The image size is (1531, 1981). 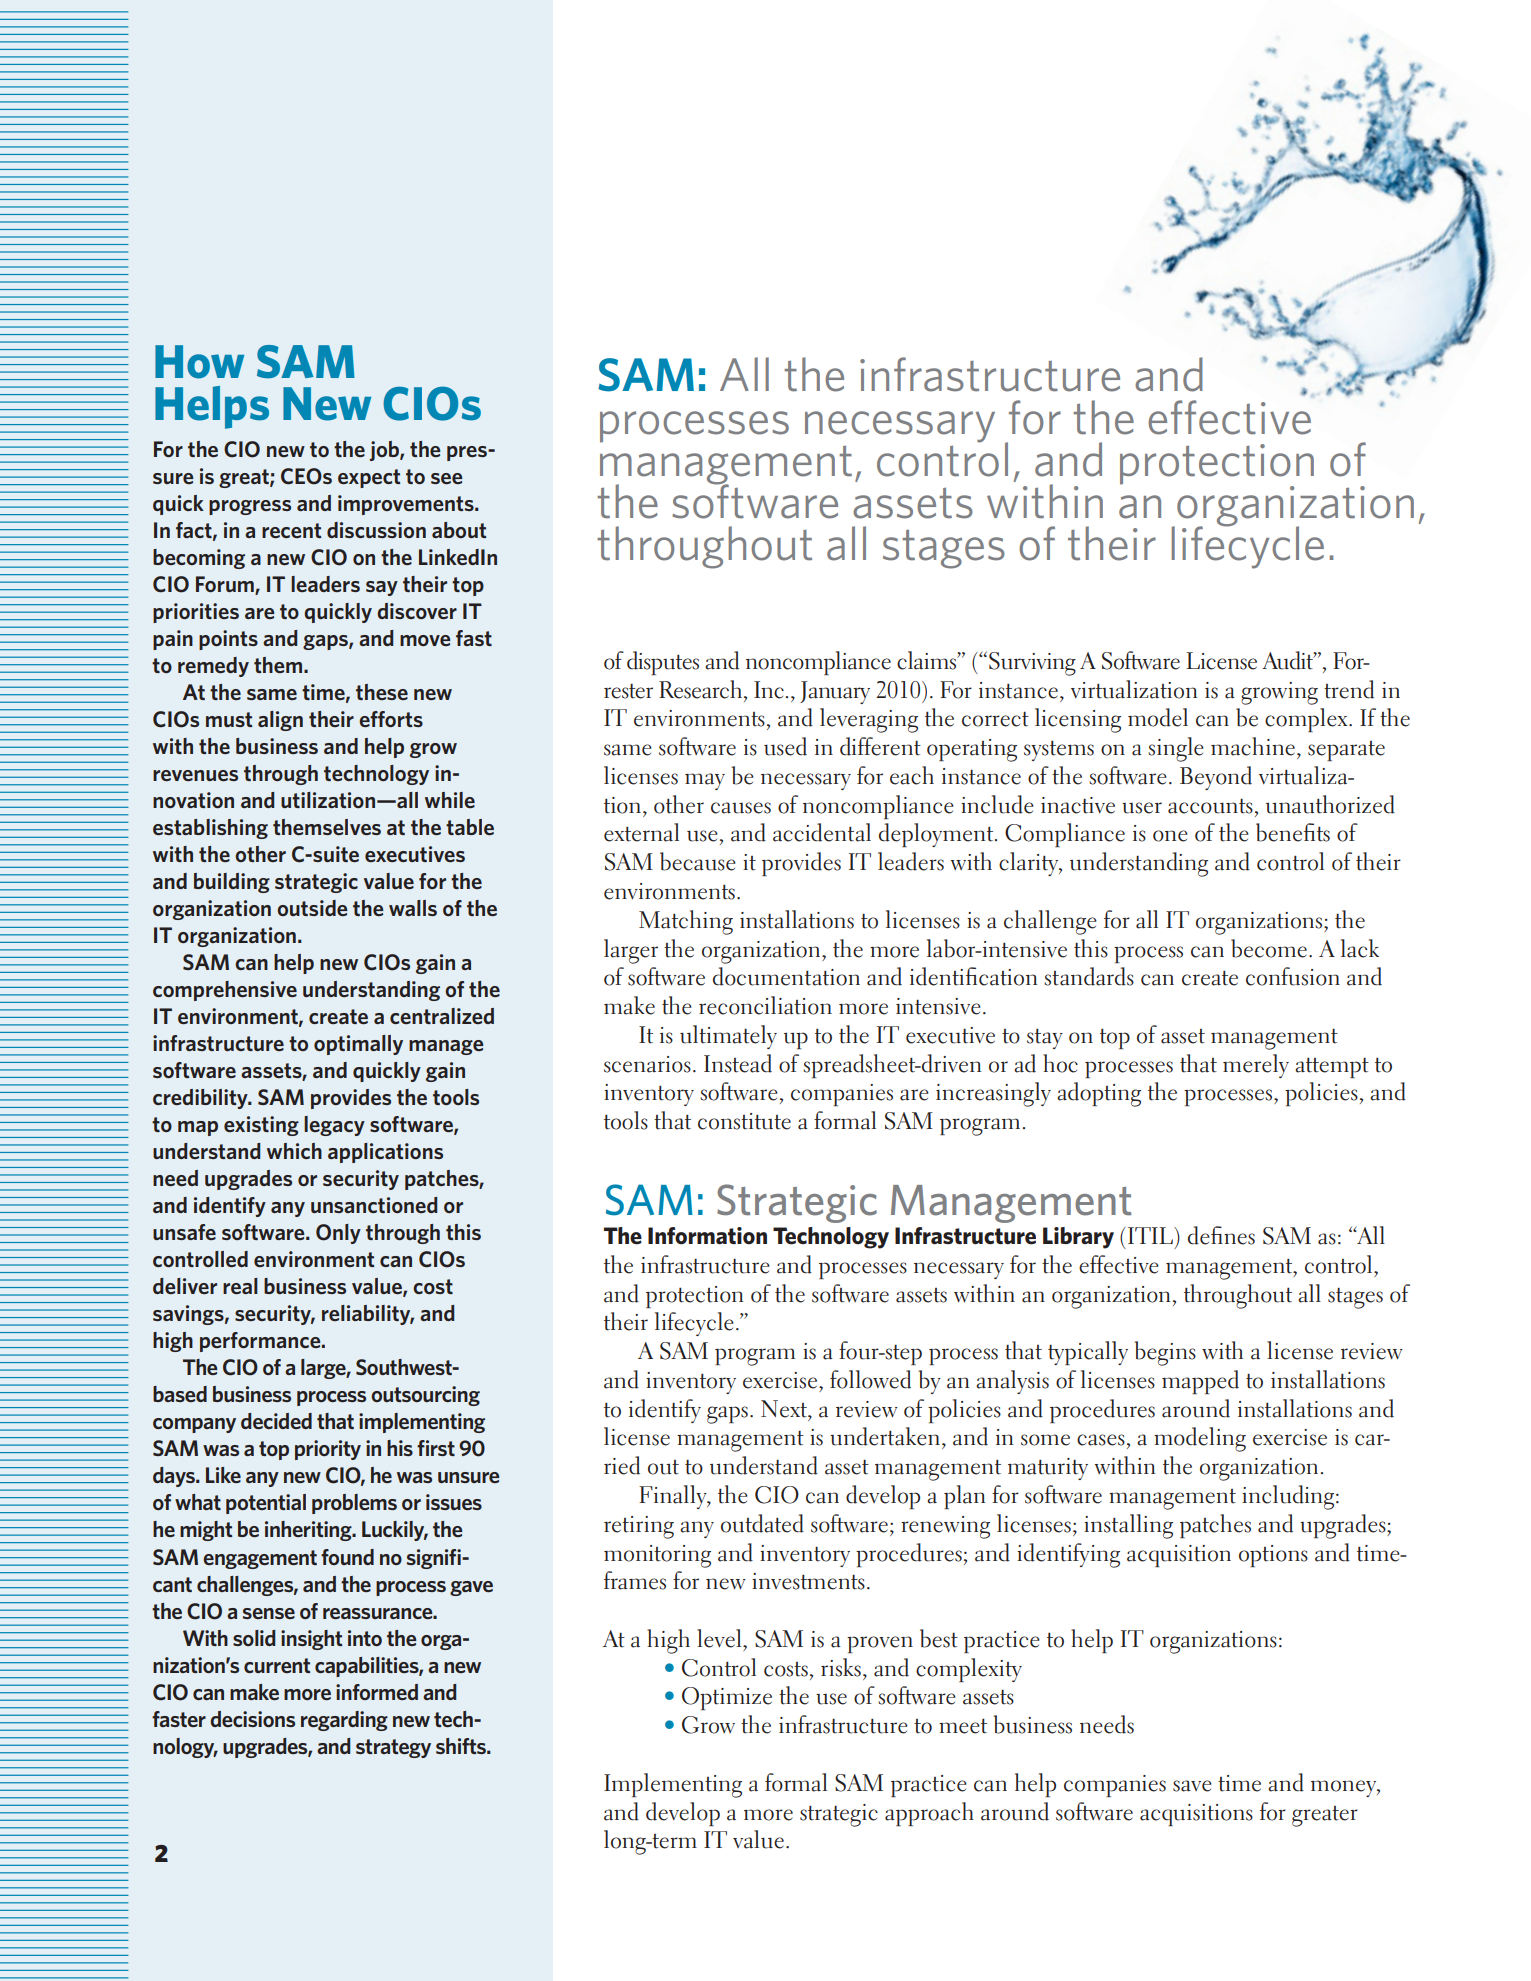 What do you see at coordinates (344, 1721) in the document?
I see `regarding` at bounding box center [344, 1721].
